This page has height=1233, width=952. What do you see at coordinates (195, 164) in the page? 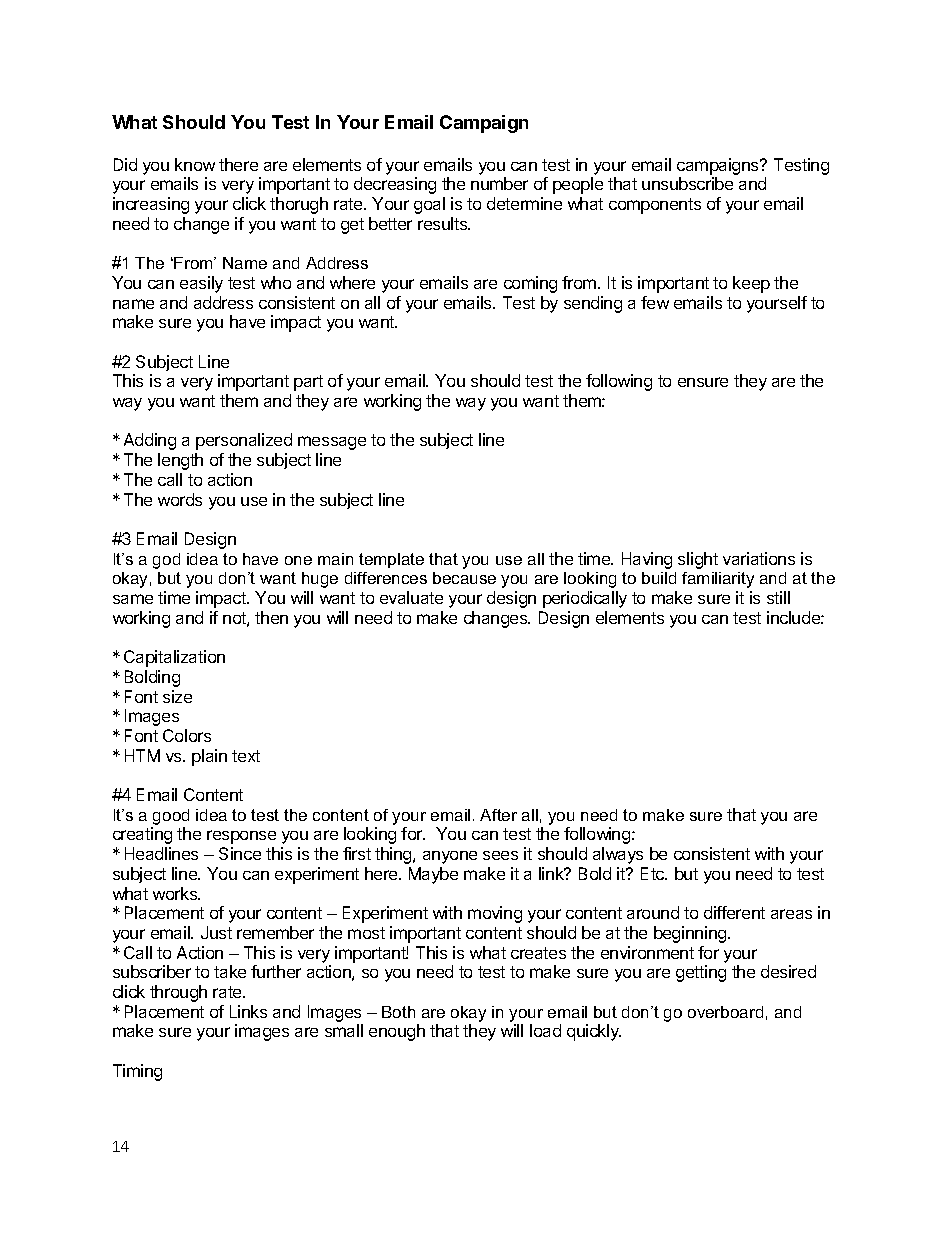
I see `know` at bounding box center [195, 164].
